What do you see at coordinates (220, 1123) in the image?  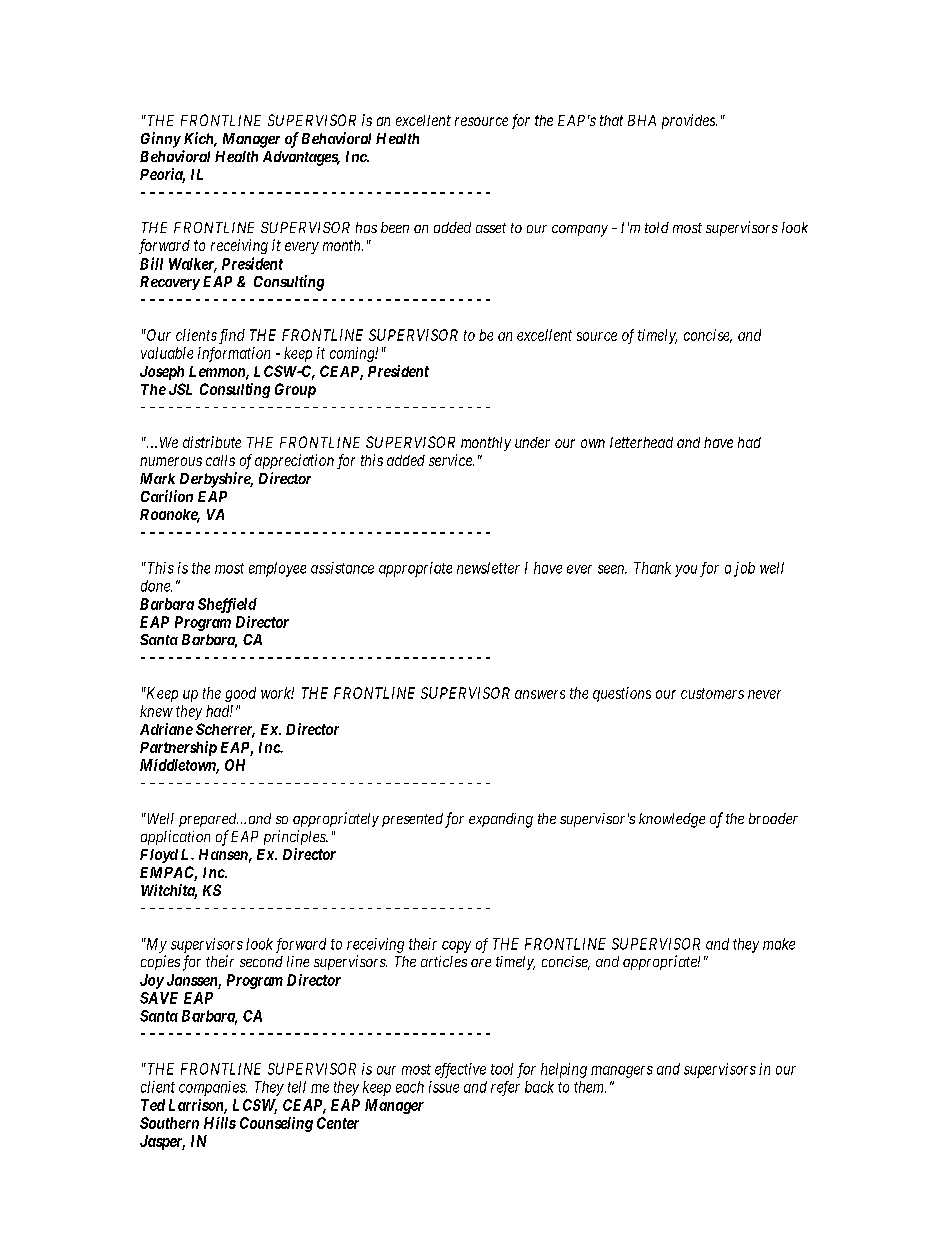 I see `Hills` at bounding box center [220, 1123].
